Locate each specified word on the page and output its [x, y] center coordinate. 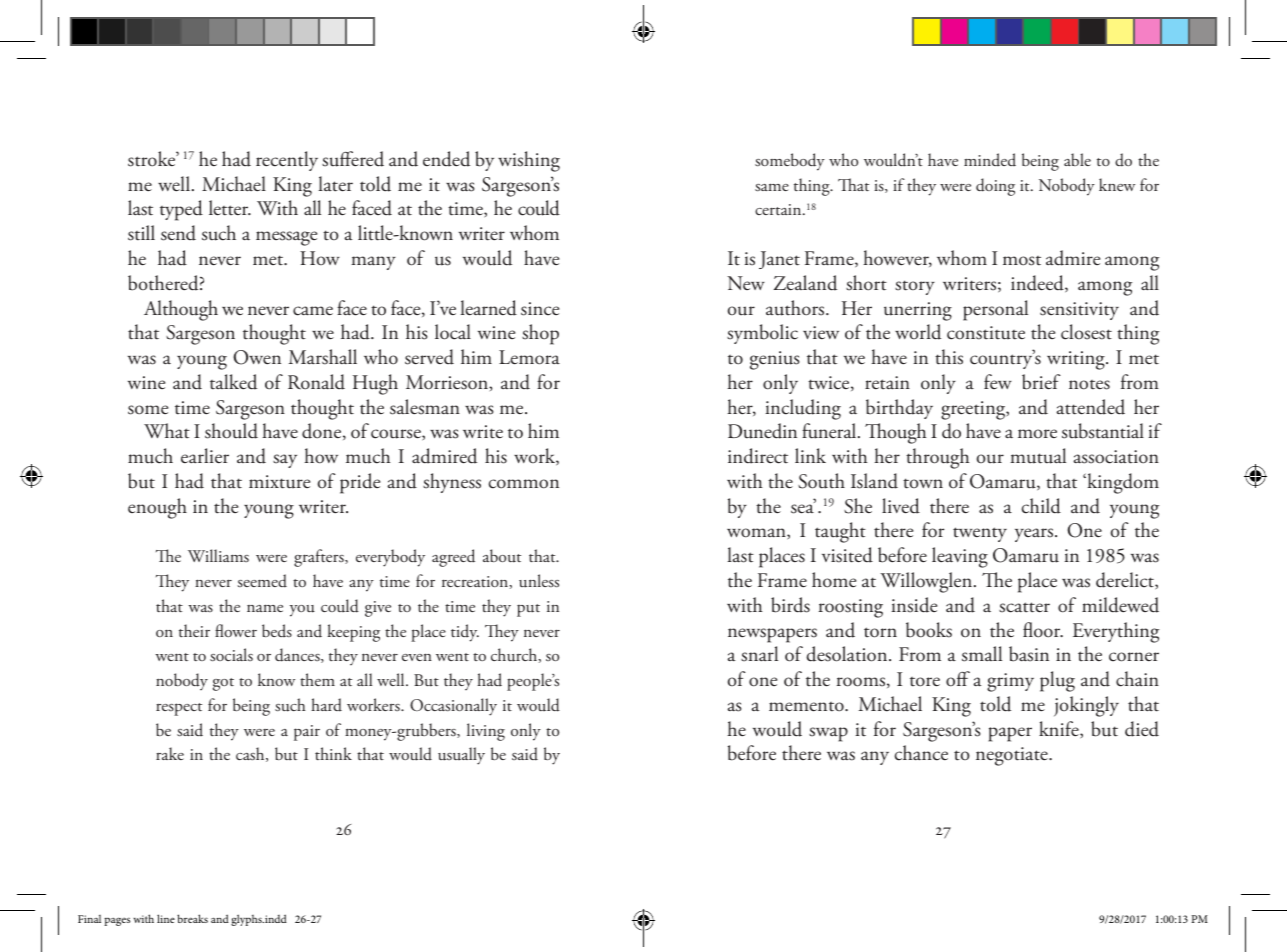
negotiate [1013, 756]
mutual [1038, 456]
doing [995, 187]
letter [230, 208]
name [265, 608]
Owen [257, 357]
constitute [986, 333]
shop [540, 334]
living [486, 732]
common [524, 484]
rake [170, 753]
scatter [1024, 607]
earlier [205, 456]
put [528, 610]
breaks [192, 918]
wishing [529, 161]
